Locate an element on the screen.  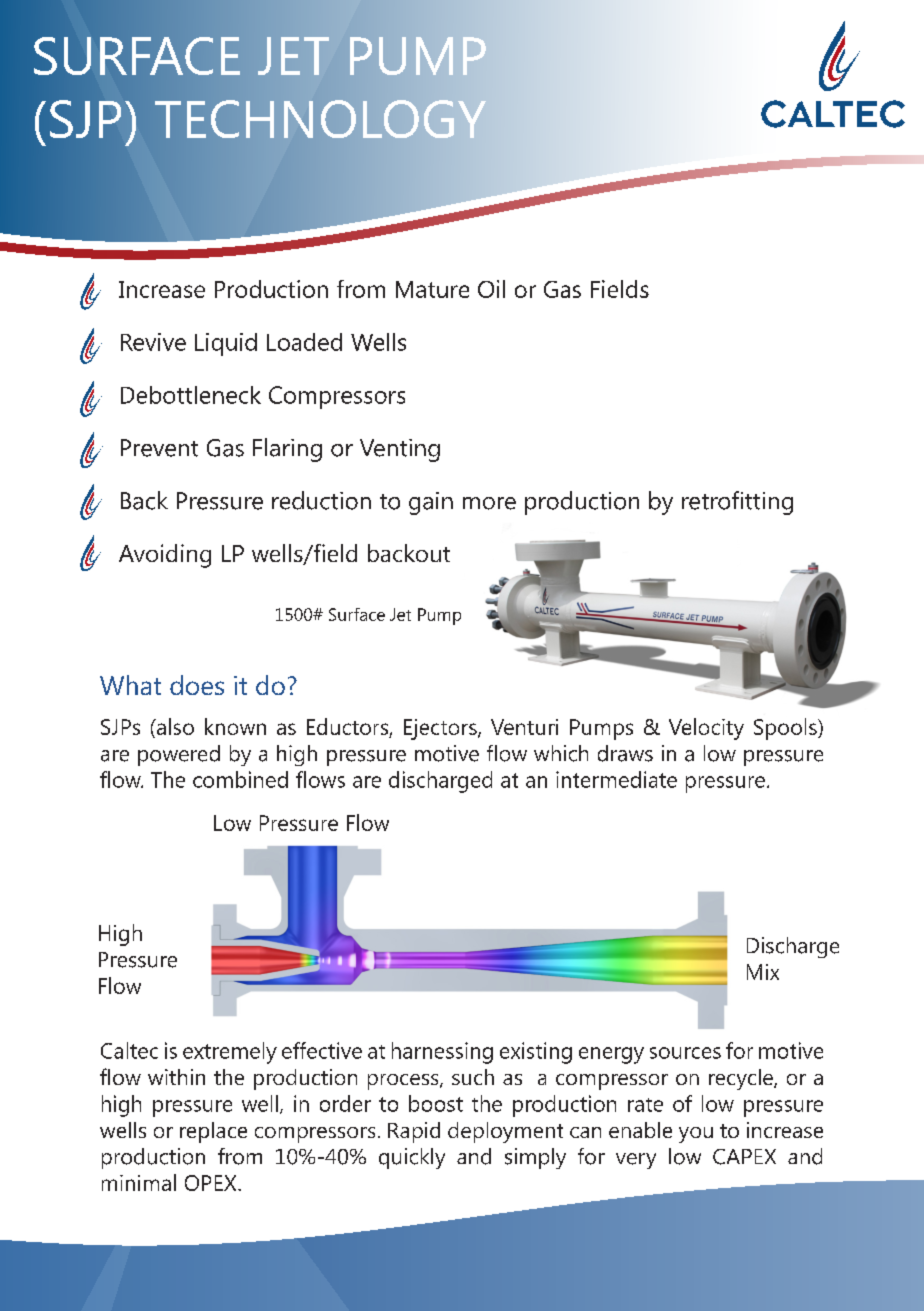
Prevent is located at coordinates (159, 448).
